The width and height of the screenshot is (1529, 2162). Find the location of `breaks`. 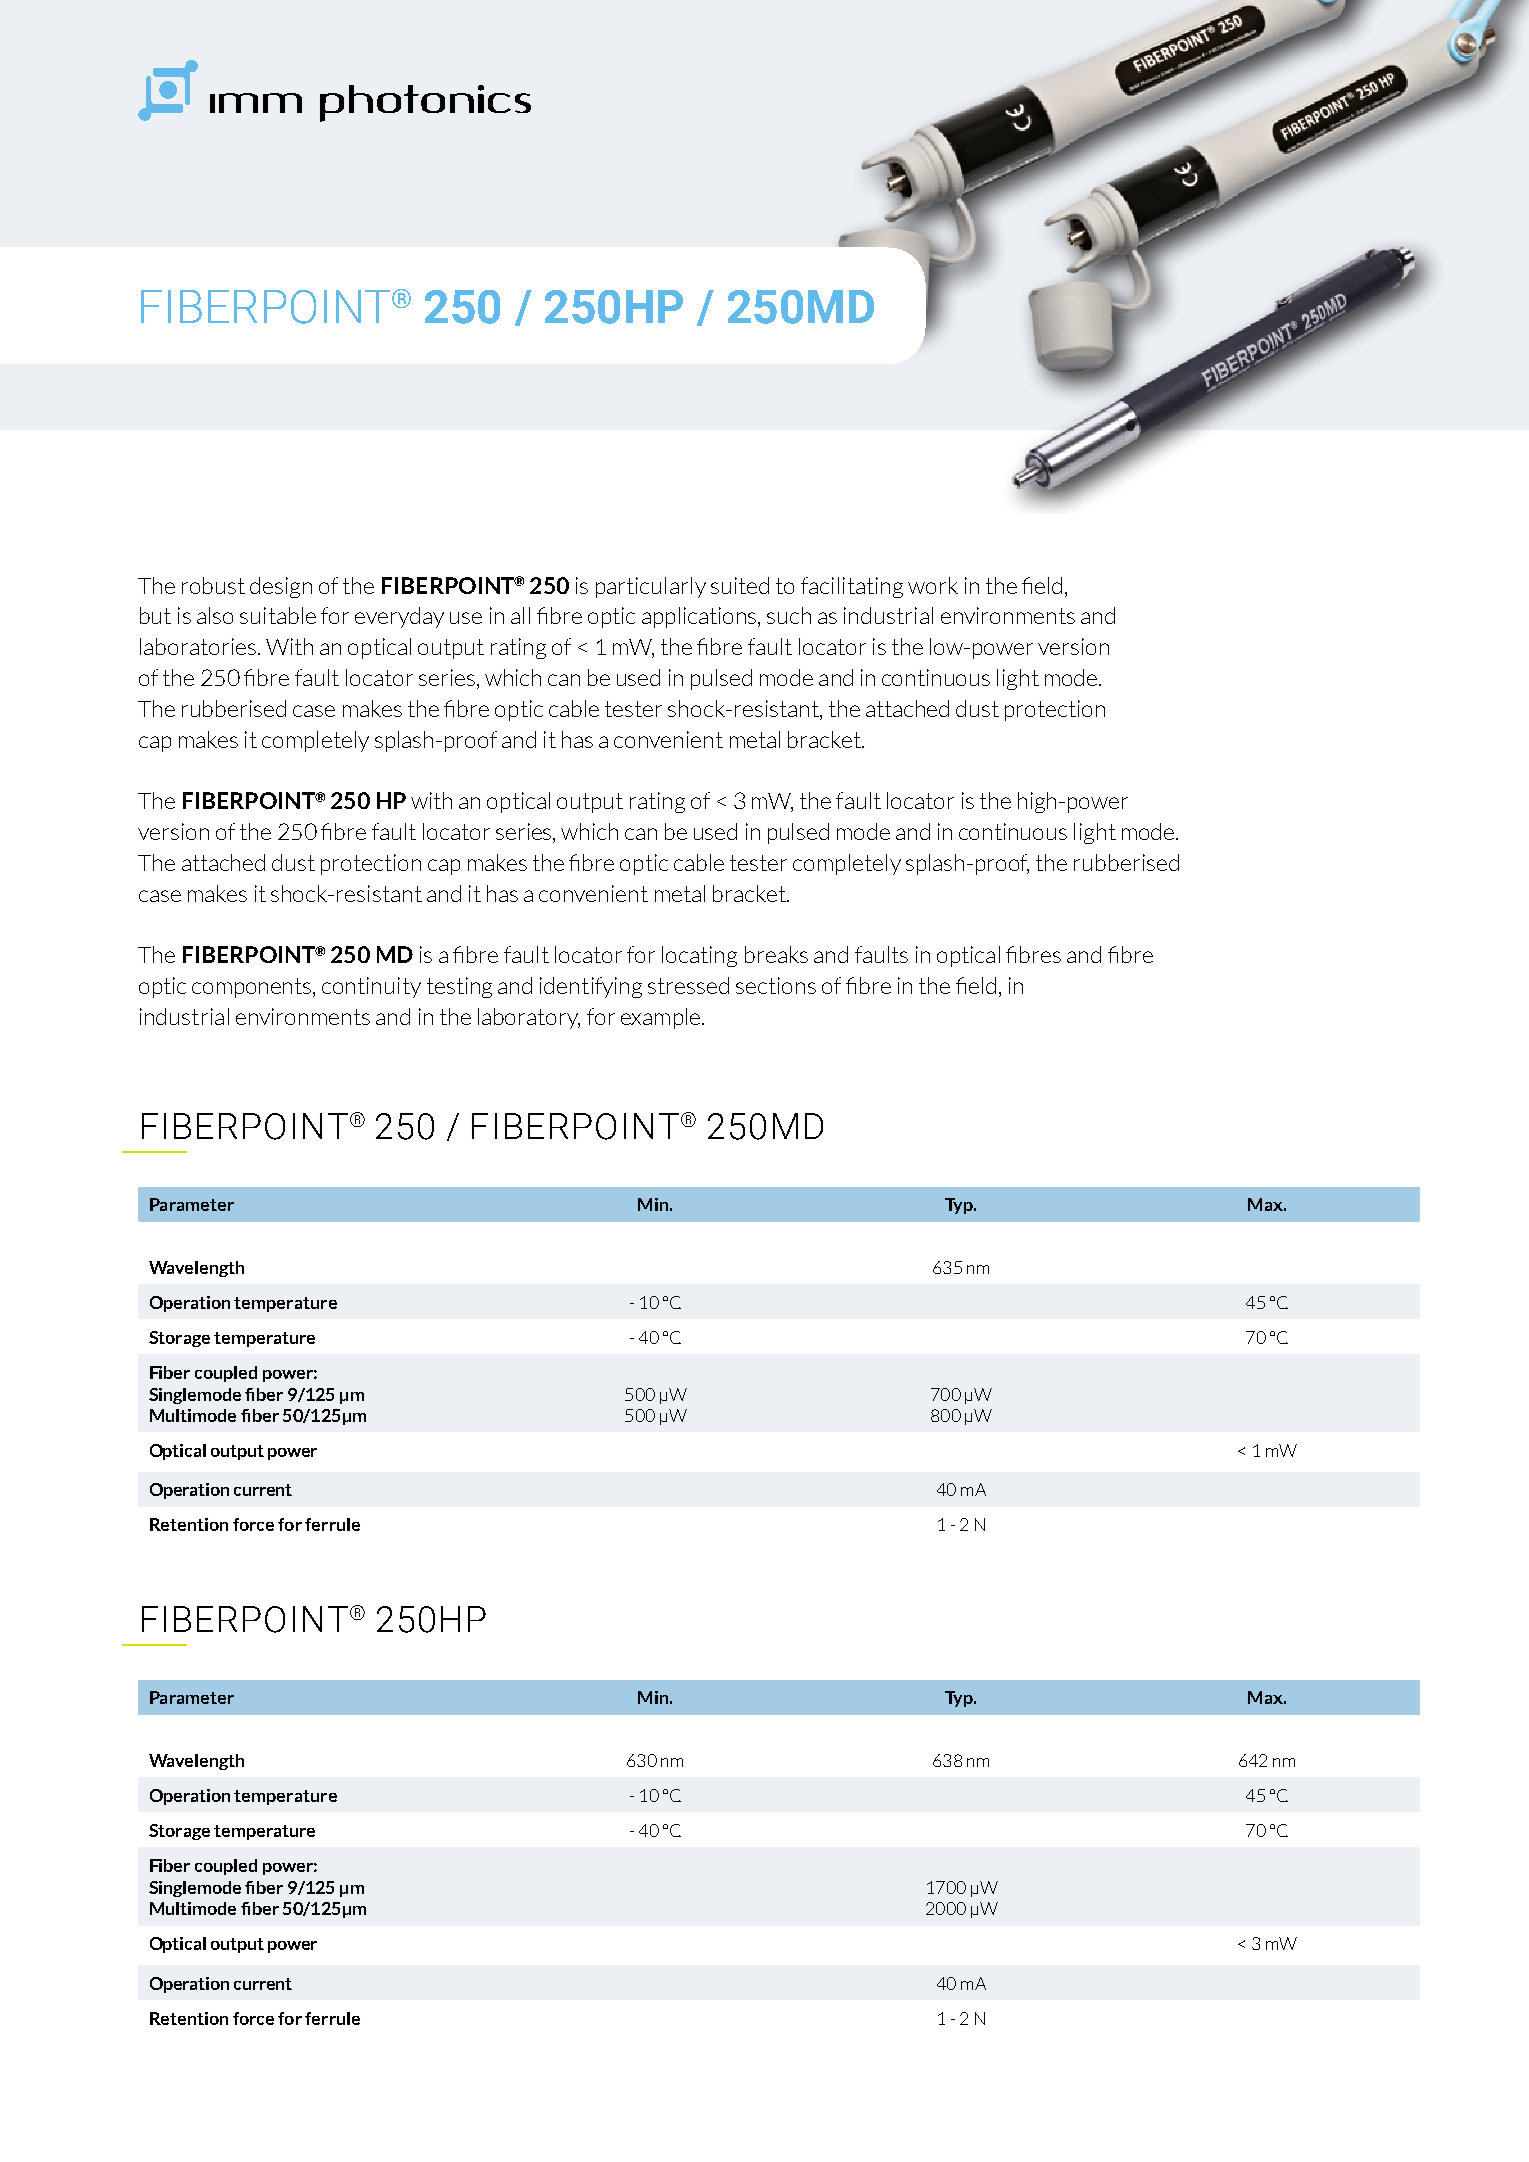

breaks is located at coordinates (776, 954).
